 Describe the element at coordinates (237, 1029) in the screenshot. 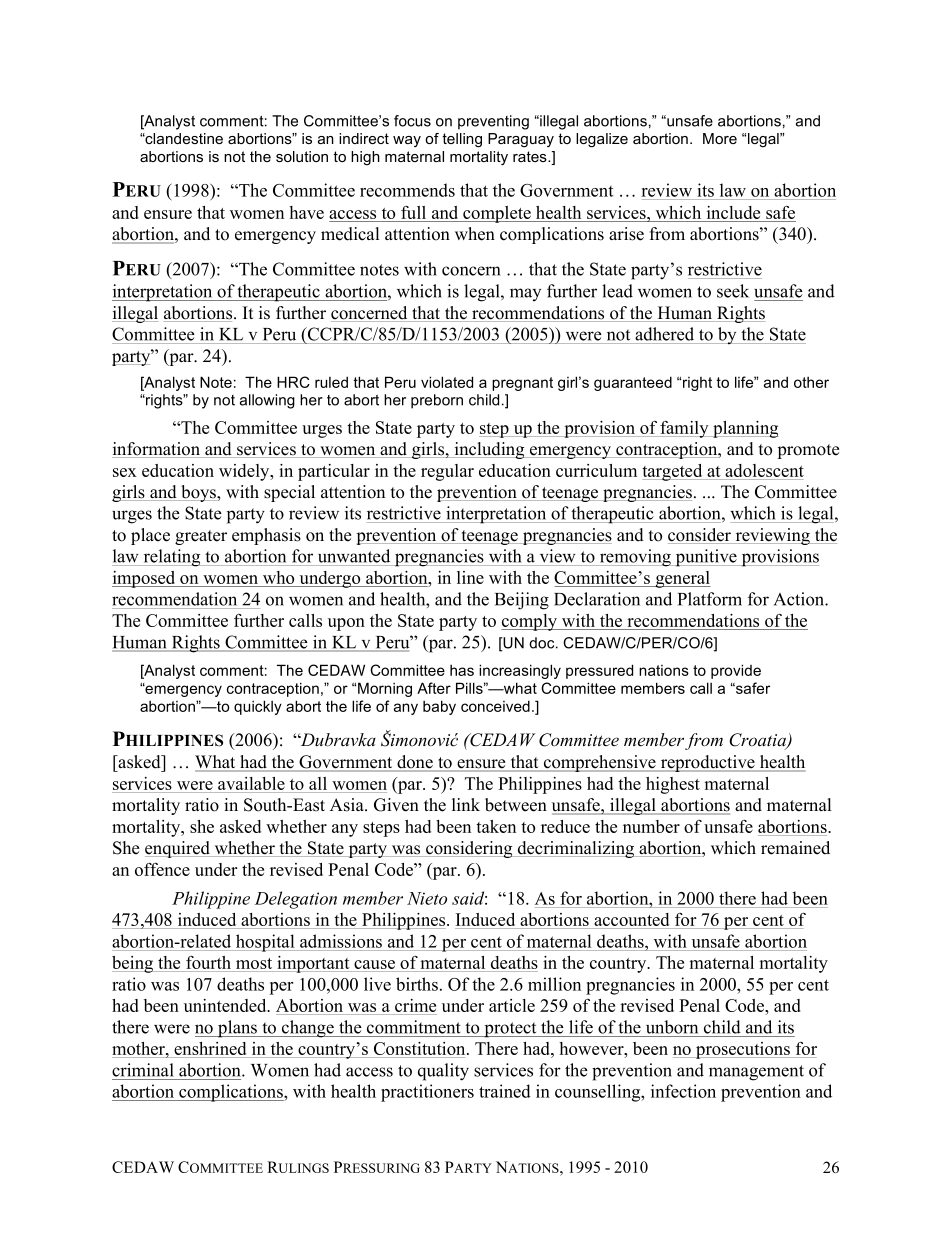

I see `plans` at that location.
